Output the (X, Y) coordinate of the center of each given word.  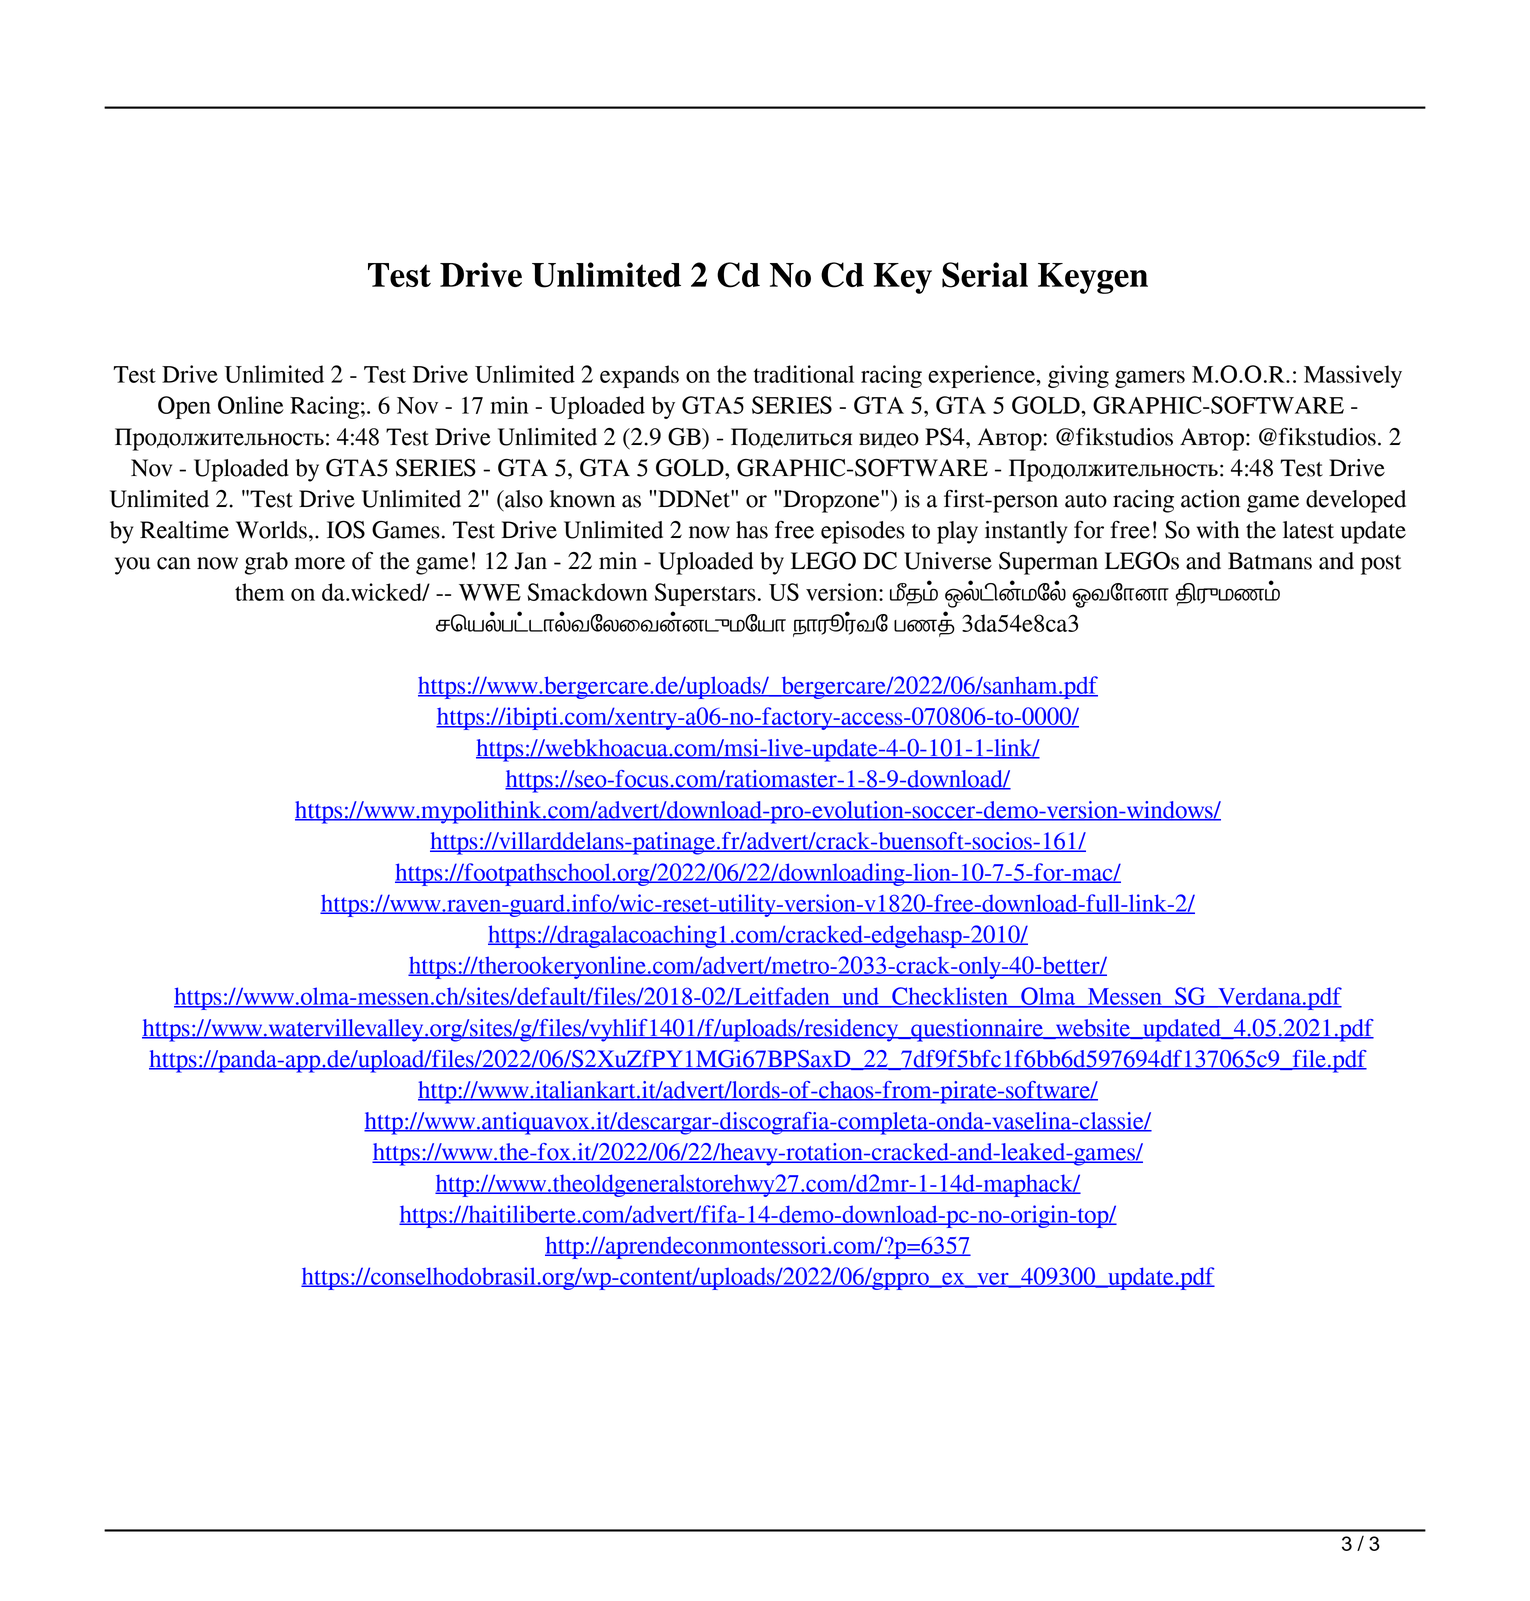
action (1210, 499)
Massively (1353, 376)
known (582, 499)
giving (1078, 376)
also (523, 499)
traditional (804, 374)
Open (184, 407)
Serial (985, 275)
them (259, 592)
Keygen (1093, 278)
